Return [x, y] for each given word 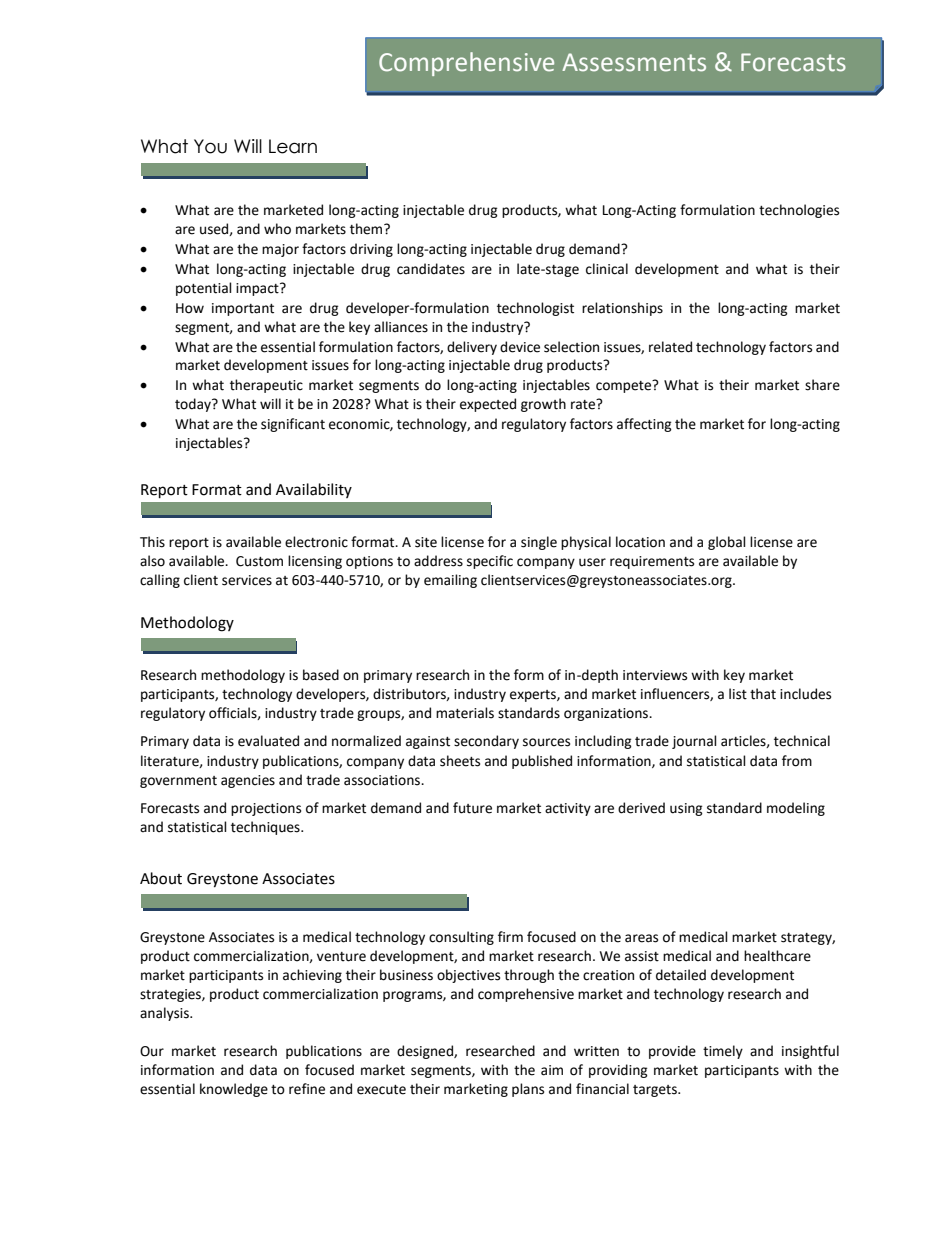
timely [723, 1052]
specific [490, 562]
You [210, 146]
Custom [259, 561]
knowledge [234, 1090]
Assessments [634, 62]
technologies [799, 211]
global [727, 543]
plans [528, 1090]
